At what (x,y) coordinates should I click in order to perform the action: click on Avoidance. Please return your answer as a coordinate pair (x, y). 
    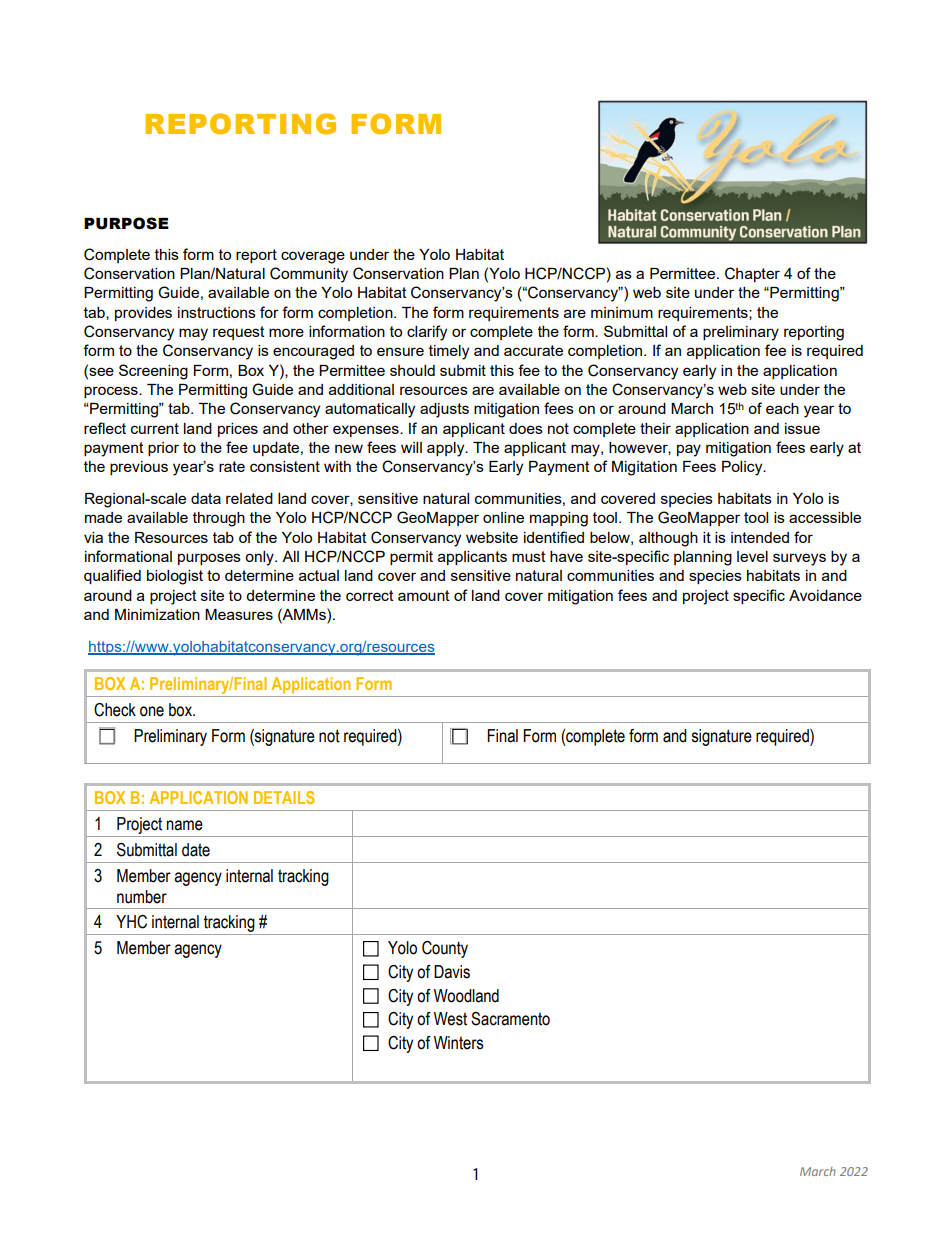
    Looking at the image, I should click on (825, 595).
